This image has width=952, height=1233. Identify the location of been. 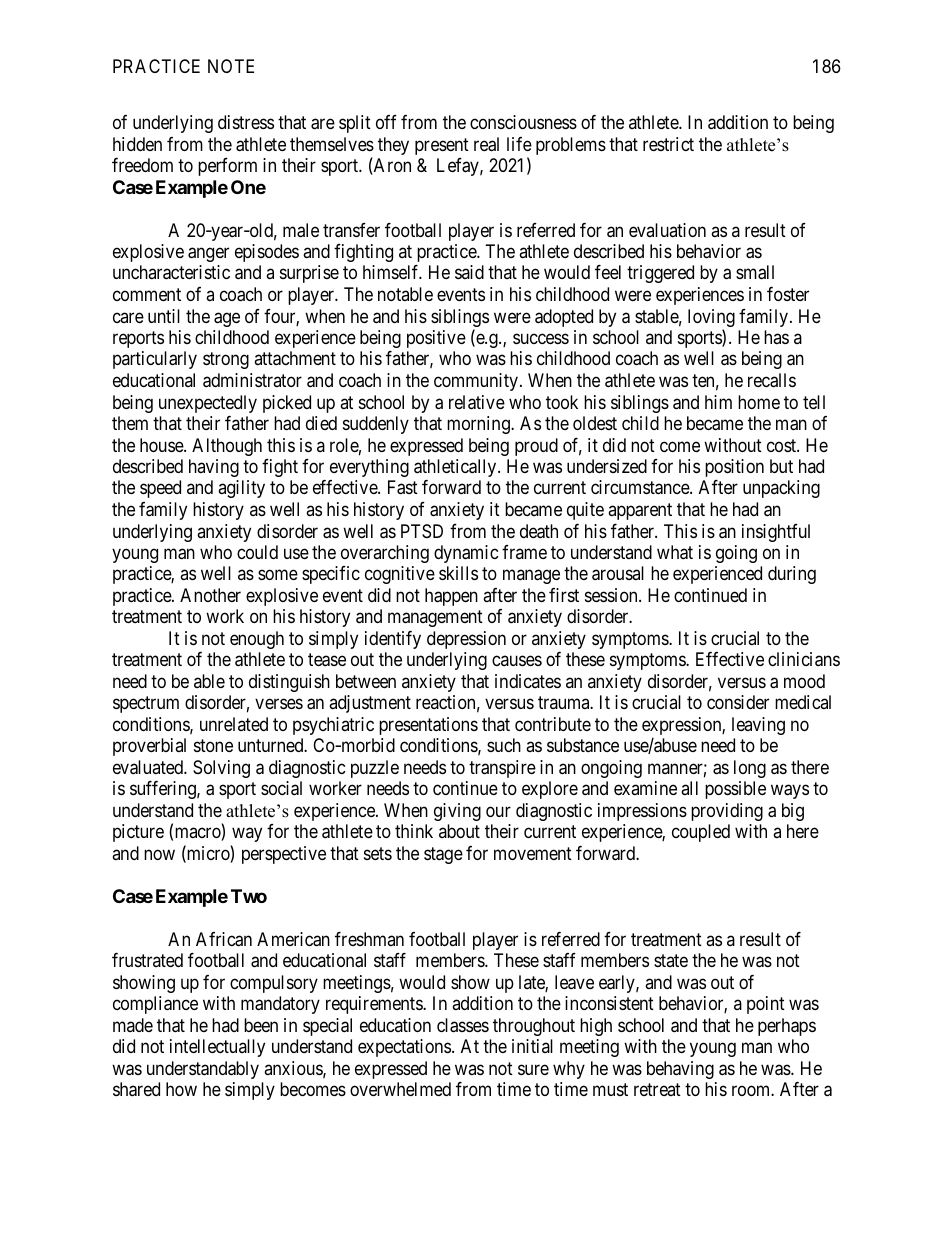
(261, 1025).
